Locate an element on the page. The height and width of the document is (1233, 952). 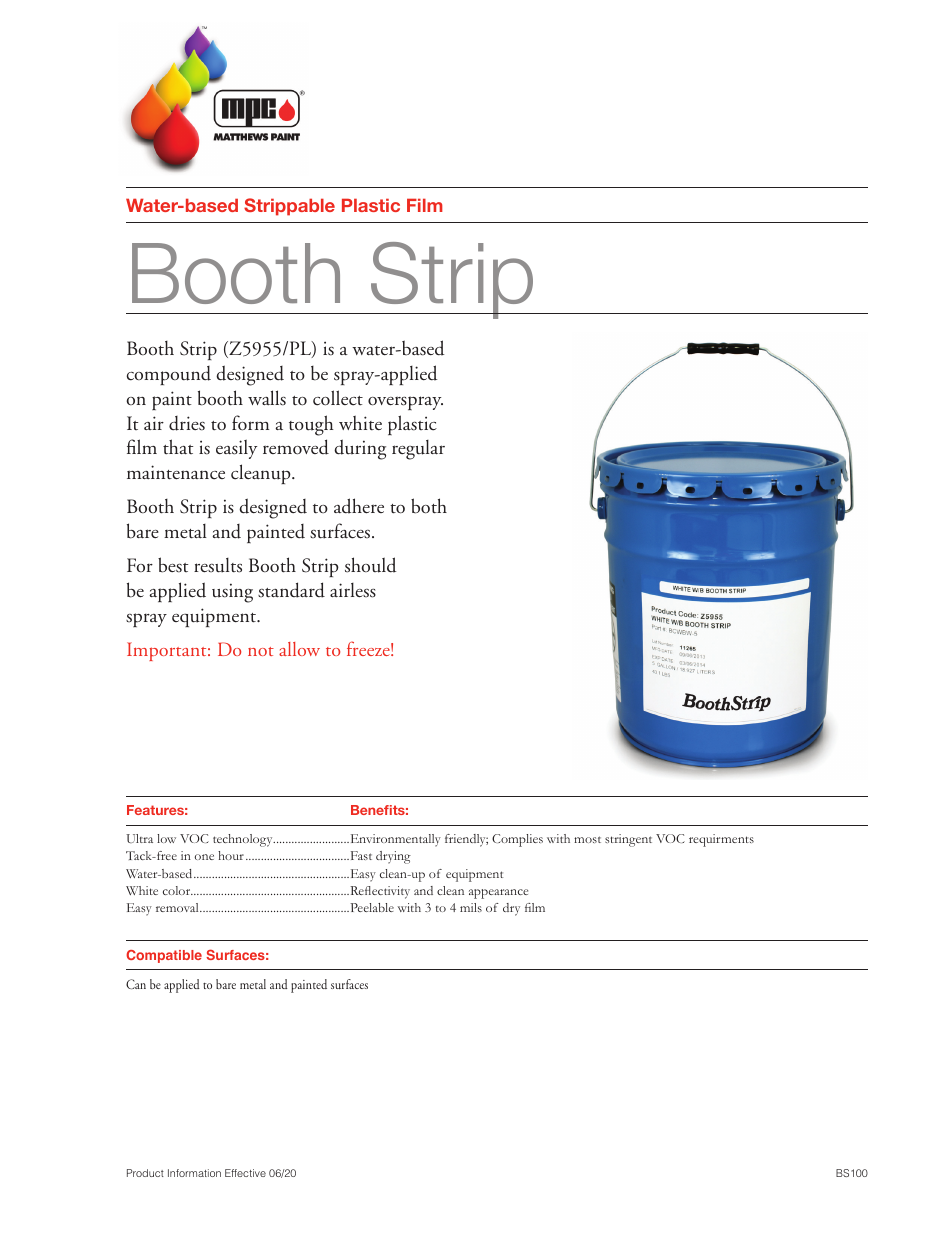
dries is located at coordinates (187, 423).
